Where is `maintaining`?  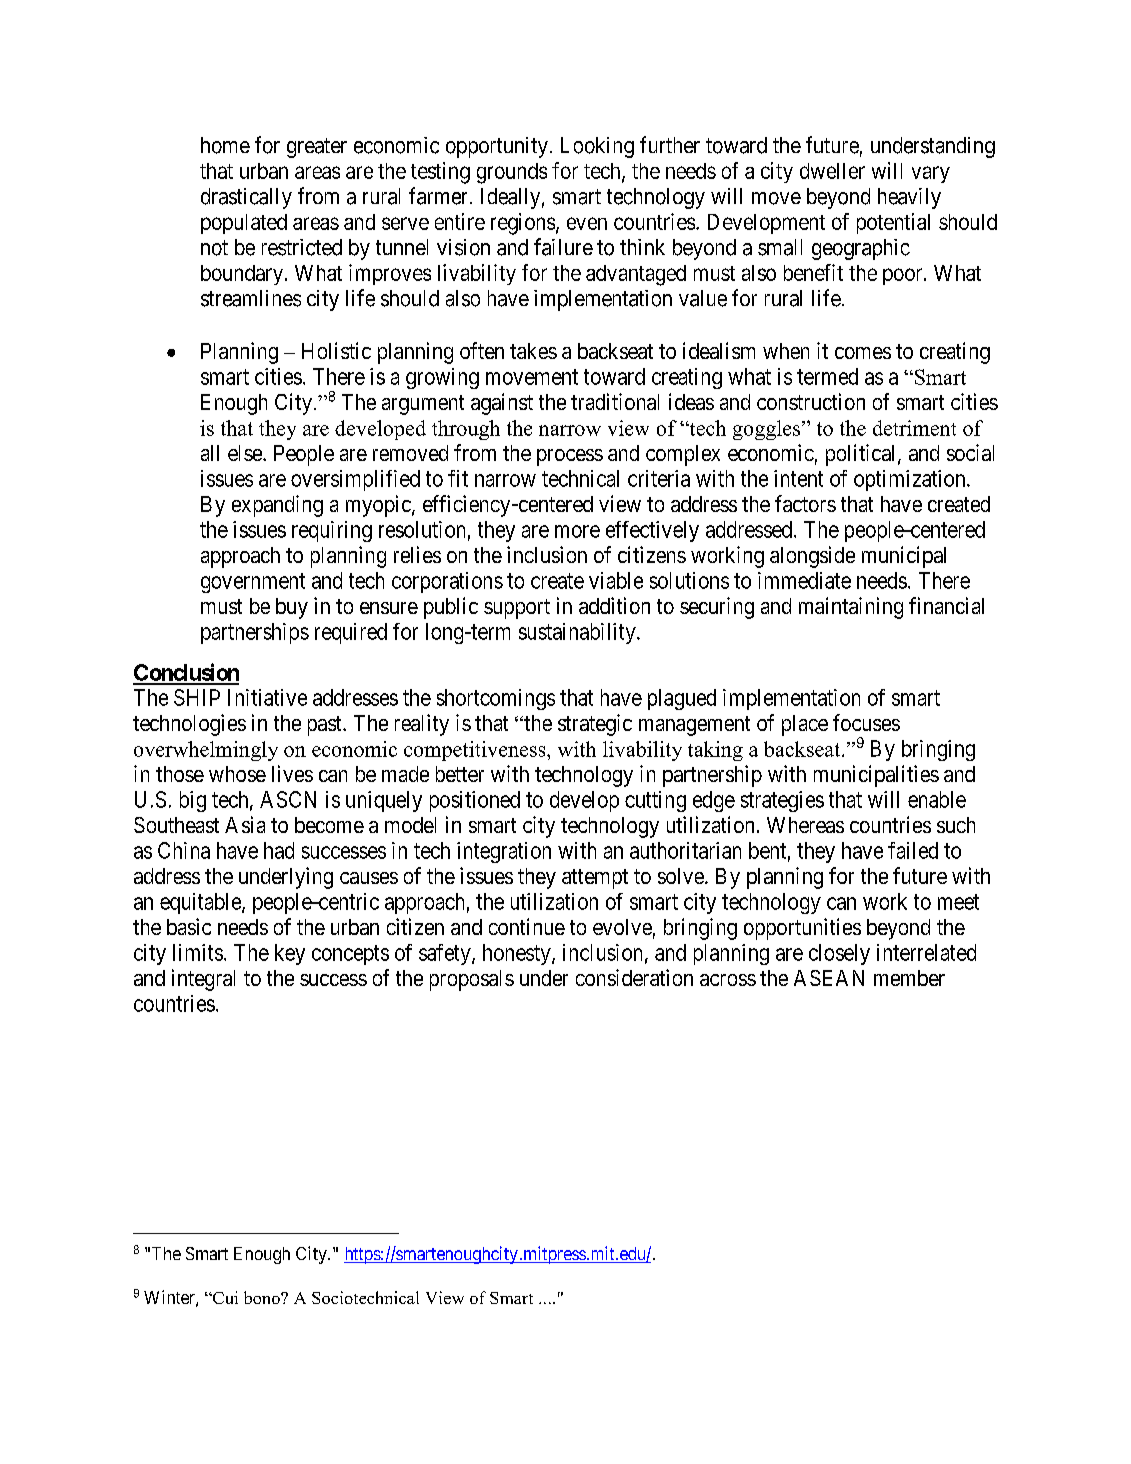 maintaining is located at coordinates (851, 608).
